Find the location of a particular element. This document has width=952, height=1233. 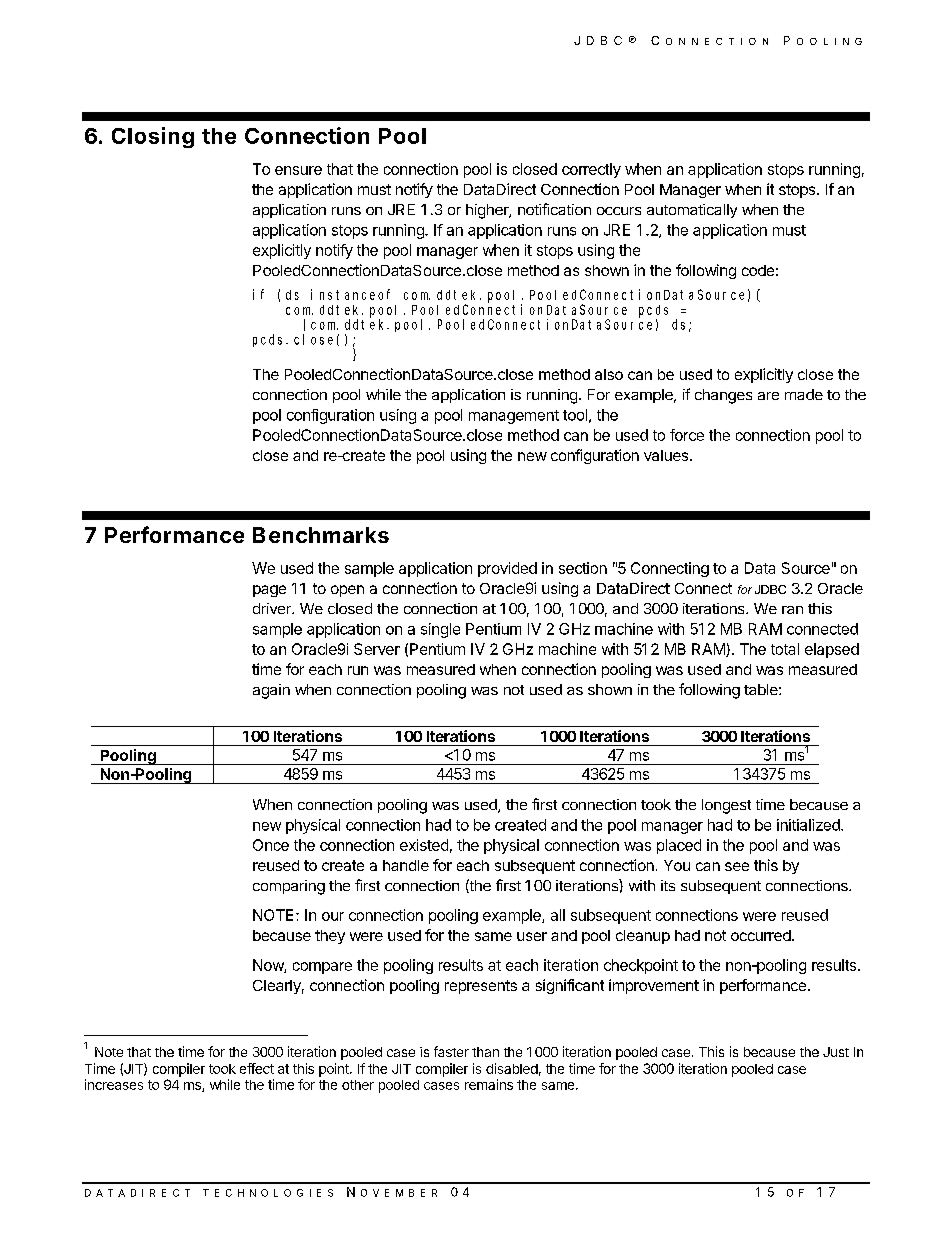

Closing is located at coordinates (153, 137).
